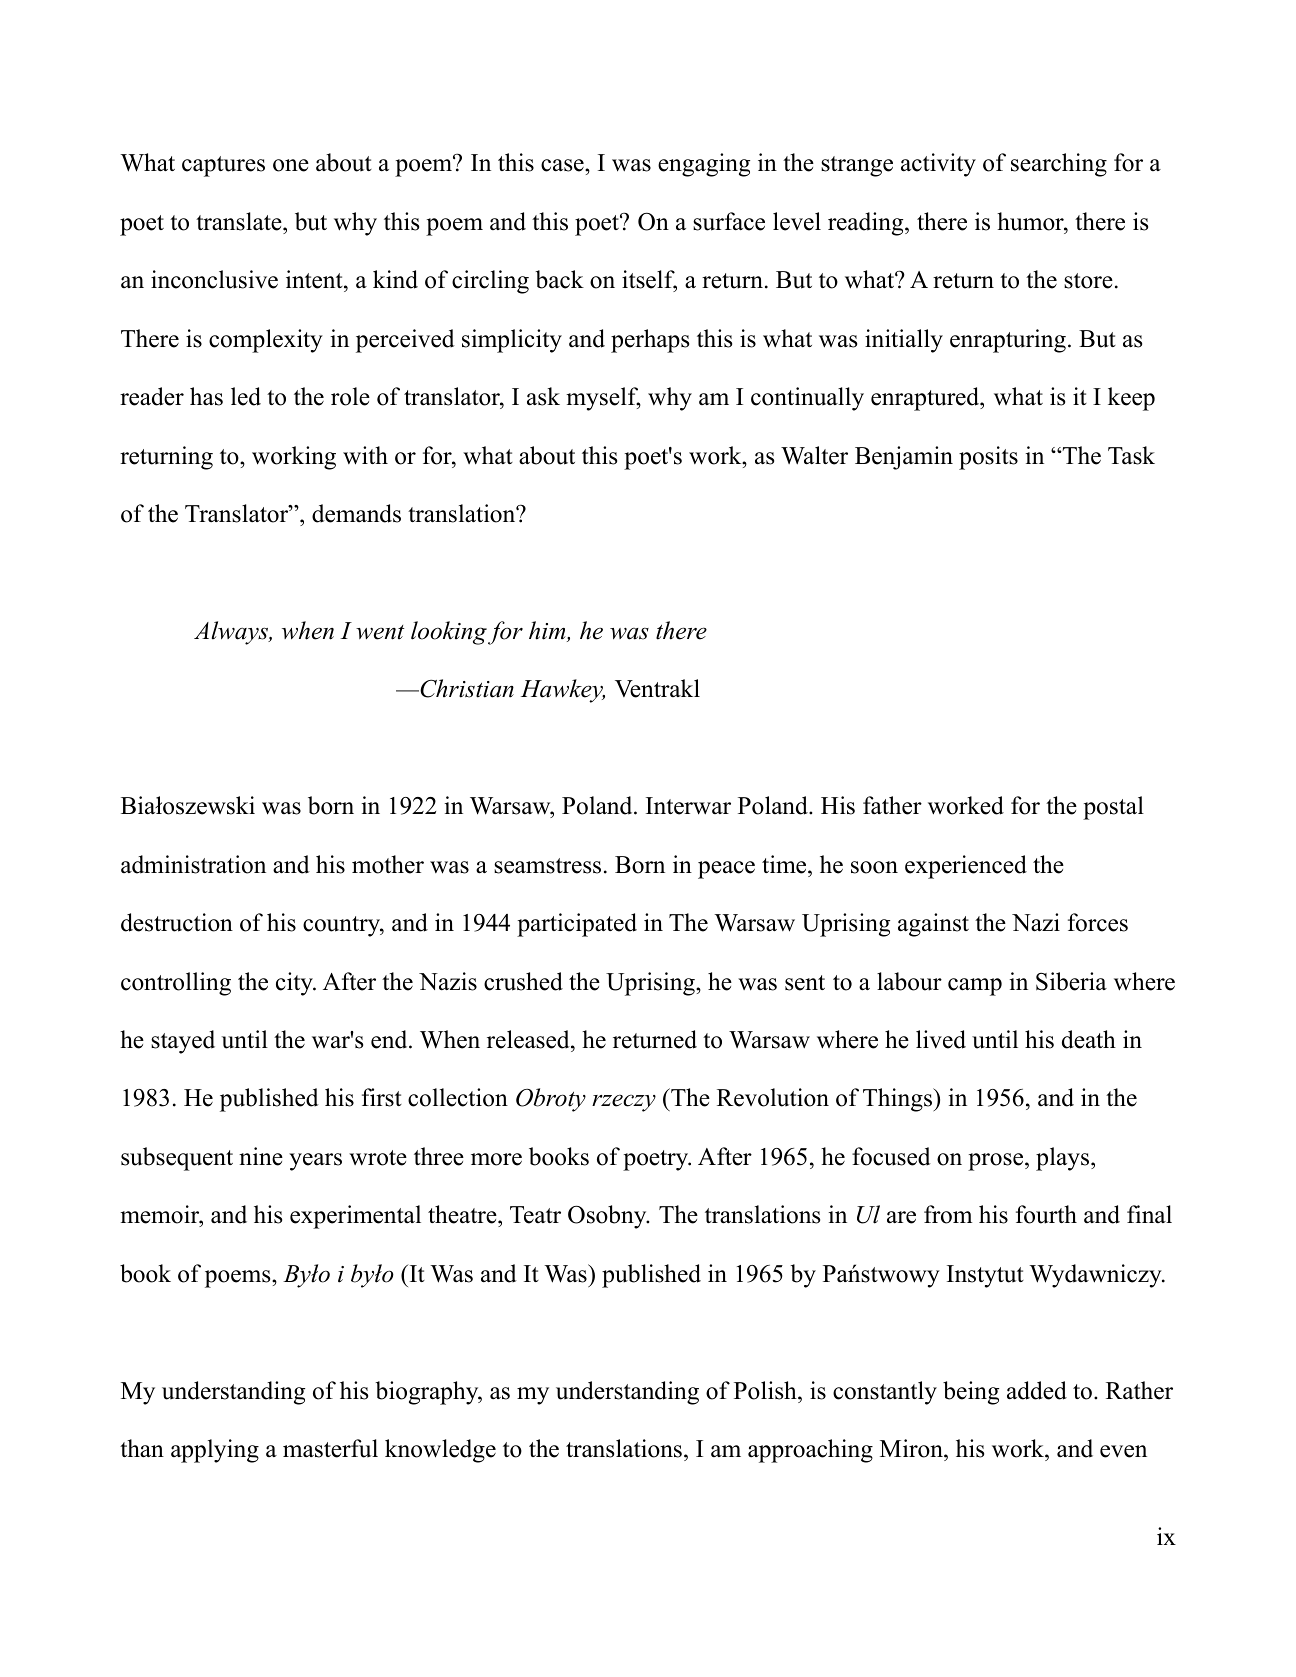 The image size is (1296, 1677). What do you see at coordinates (232, 633) in the screenshot?
I see `Always` at bounding box center [232, 633].
